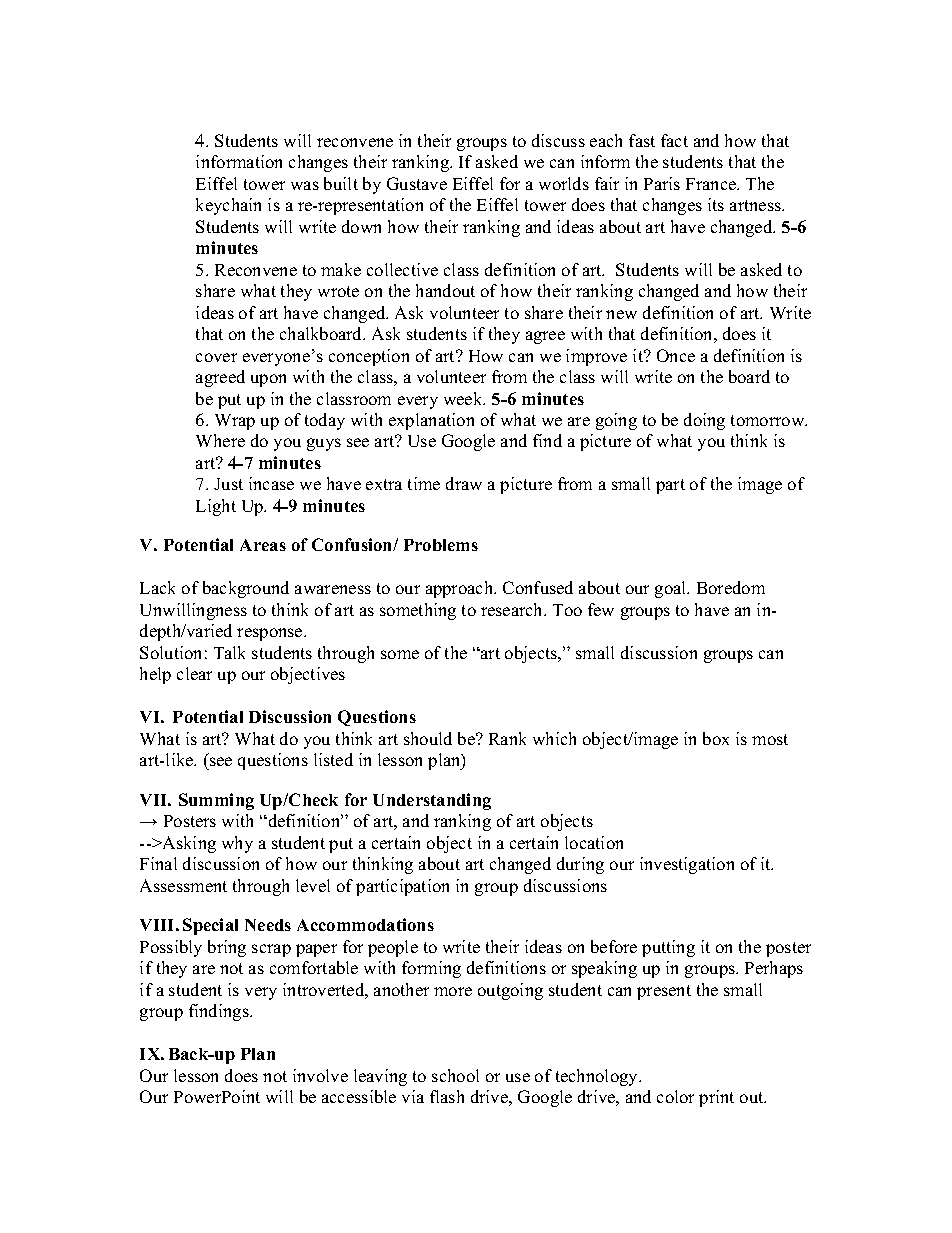 The image size is (952, 1233). What do you see at coordinates (417, 183) in the screenshot?
I see `Gustave` at bounding box center [417, 183].
